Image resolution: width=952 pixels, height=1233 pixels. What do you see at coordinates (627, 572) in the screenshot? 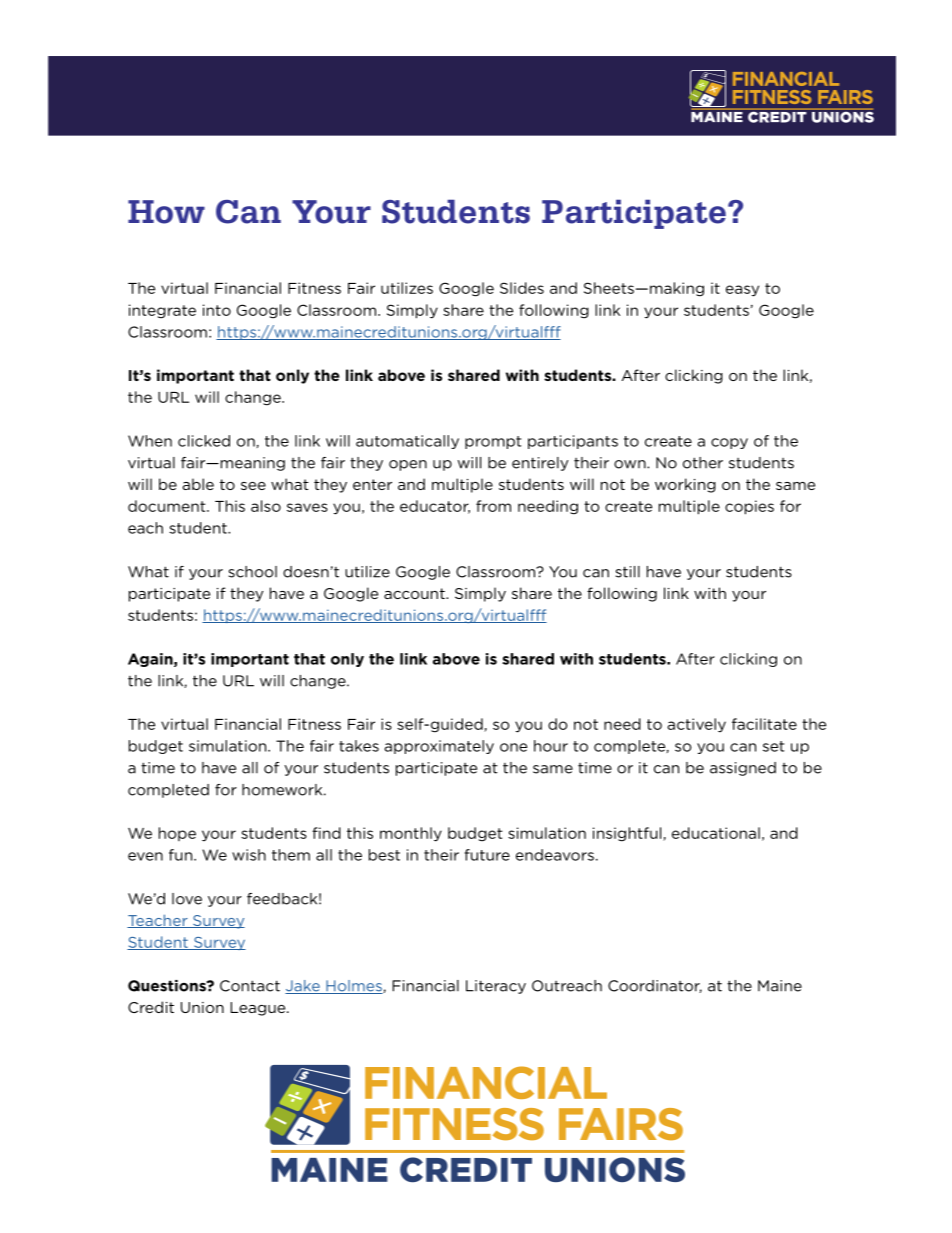
I see `still` at bounding box center [627, 572].
